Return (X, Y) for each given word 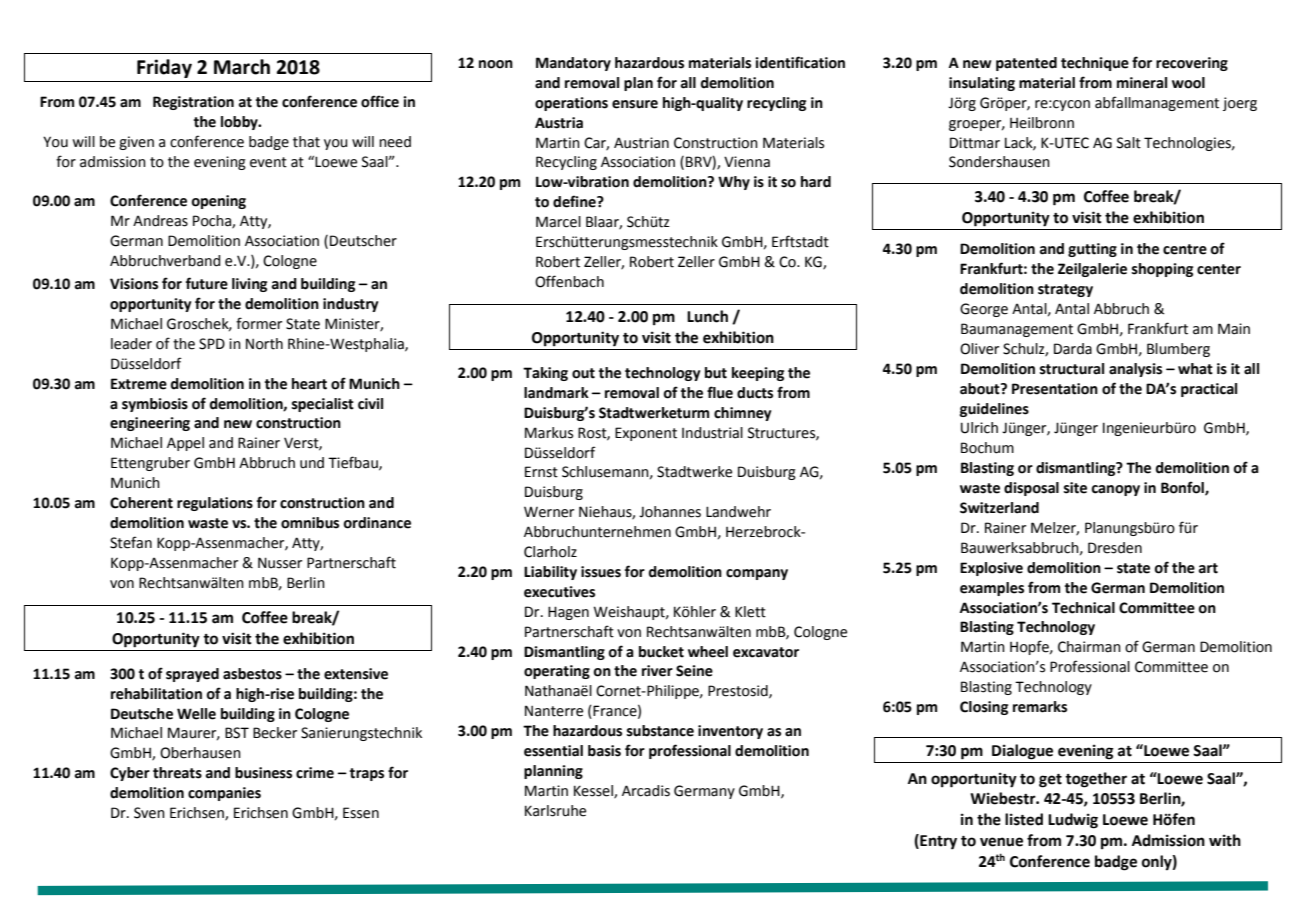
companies (224, 794)
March (242, 67)
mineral (1142, 83)
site (1075, 488)
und (312, 463)
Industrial (712, 433)
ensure (635, 104)
